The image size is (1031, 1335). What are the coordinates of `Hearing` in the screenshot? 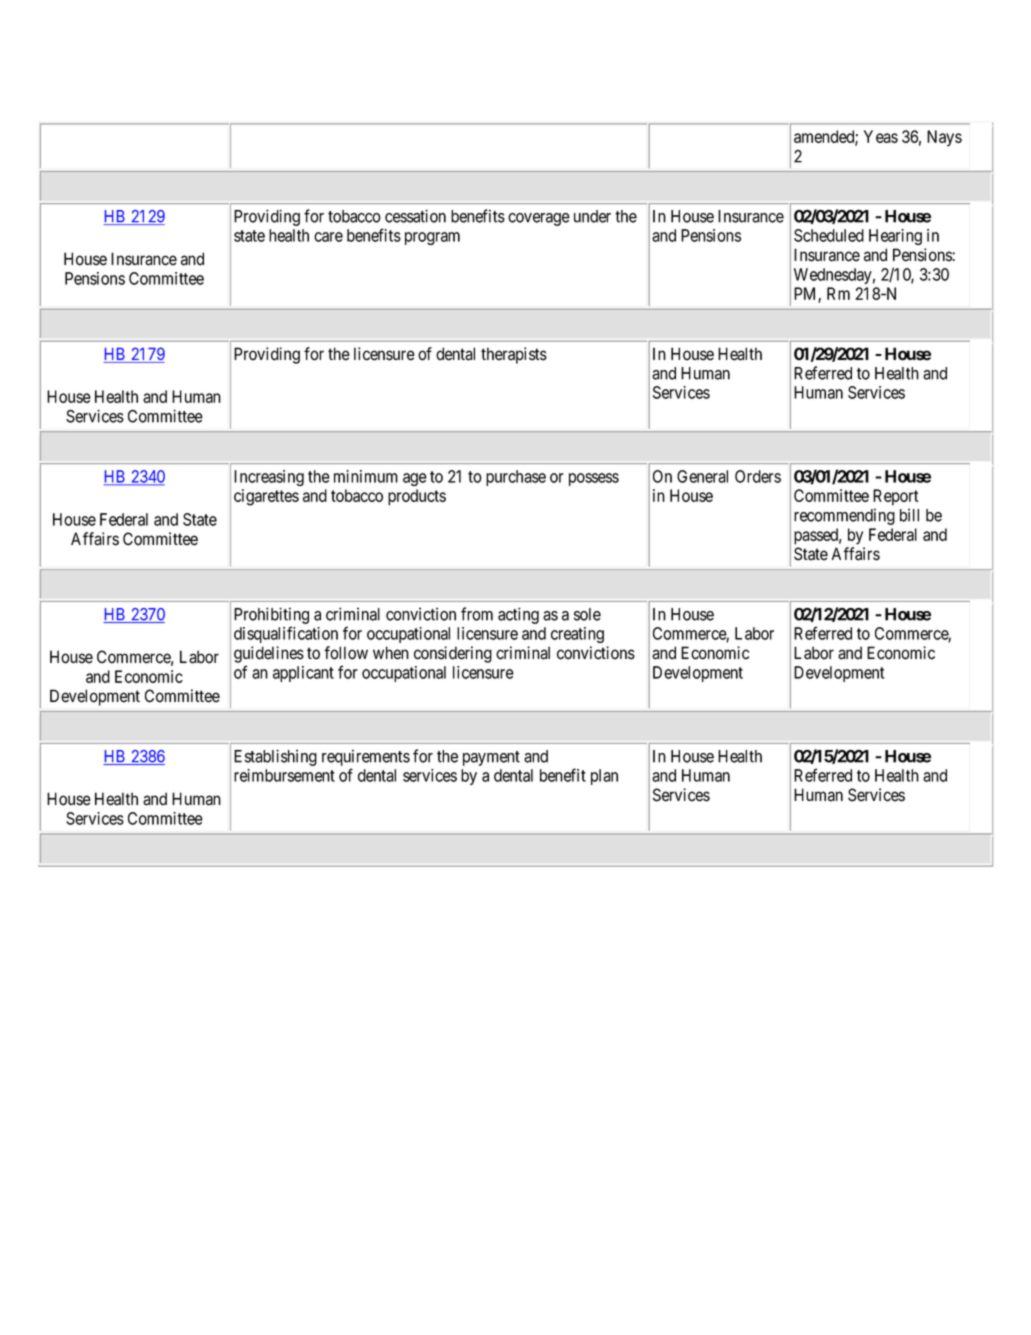 It's located at (895, 237).
